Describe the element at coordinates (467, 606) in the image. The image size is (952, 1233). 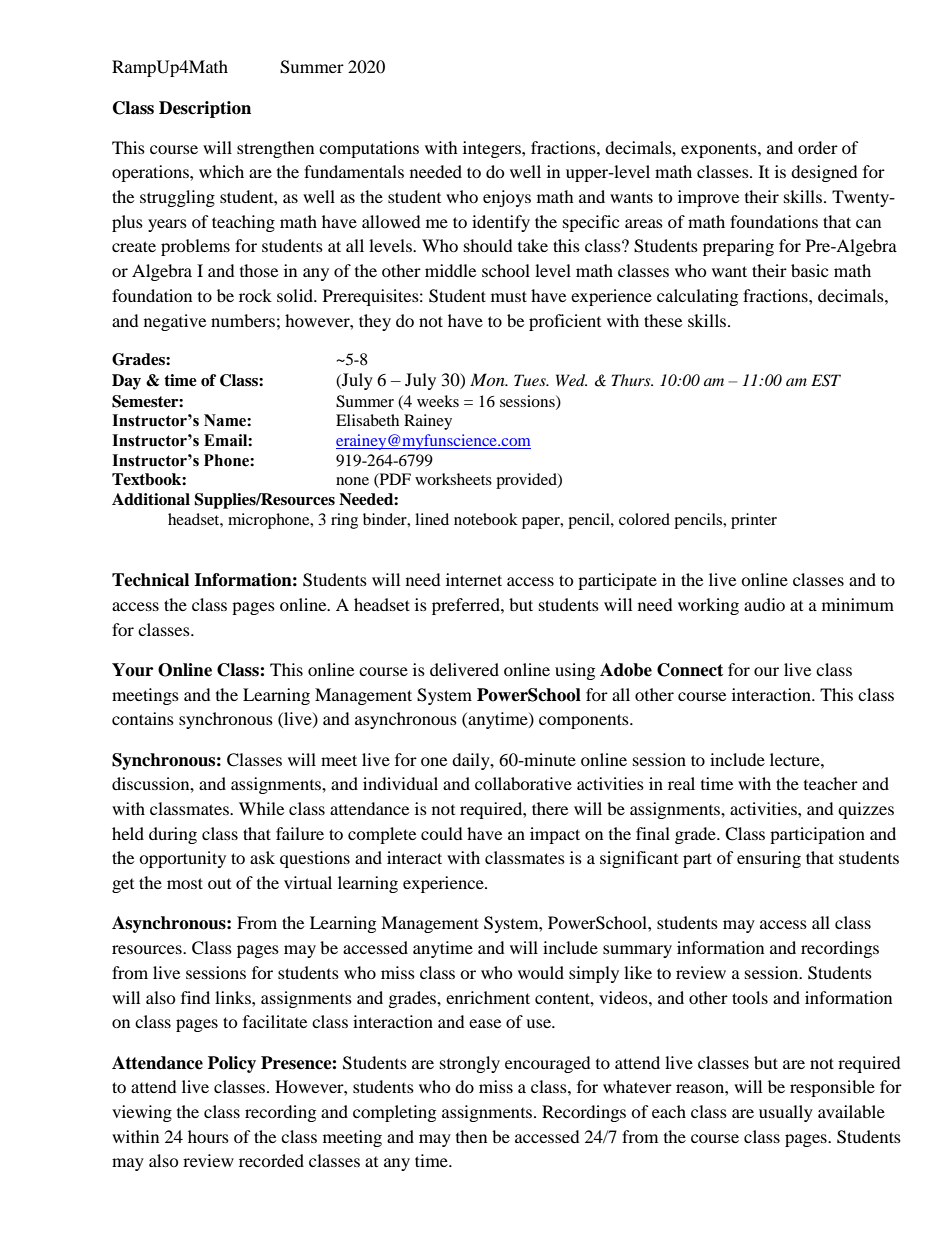
I see `preferred` at that location.
